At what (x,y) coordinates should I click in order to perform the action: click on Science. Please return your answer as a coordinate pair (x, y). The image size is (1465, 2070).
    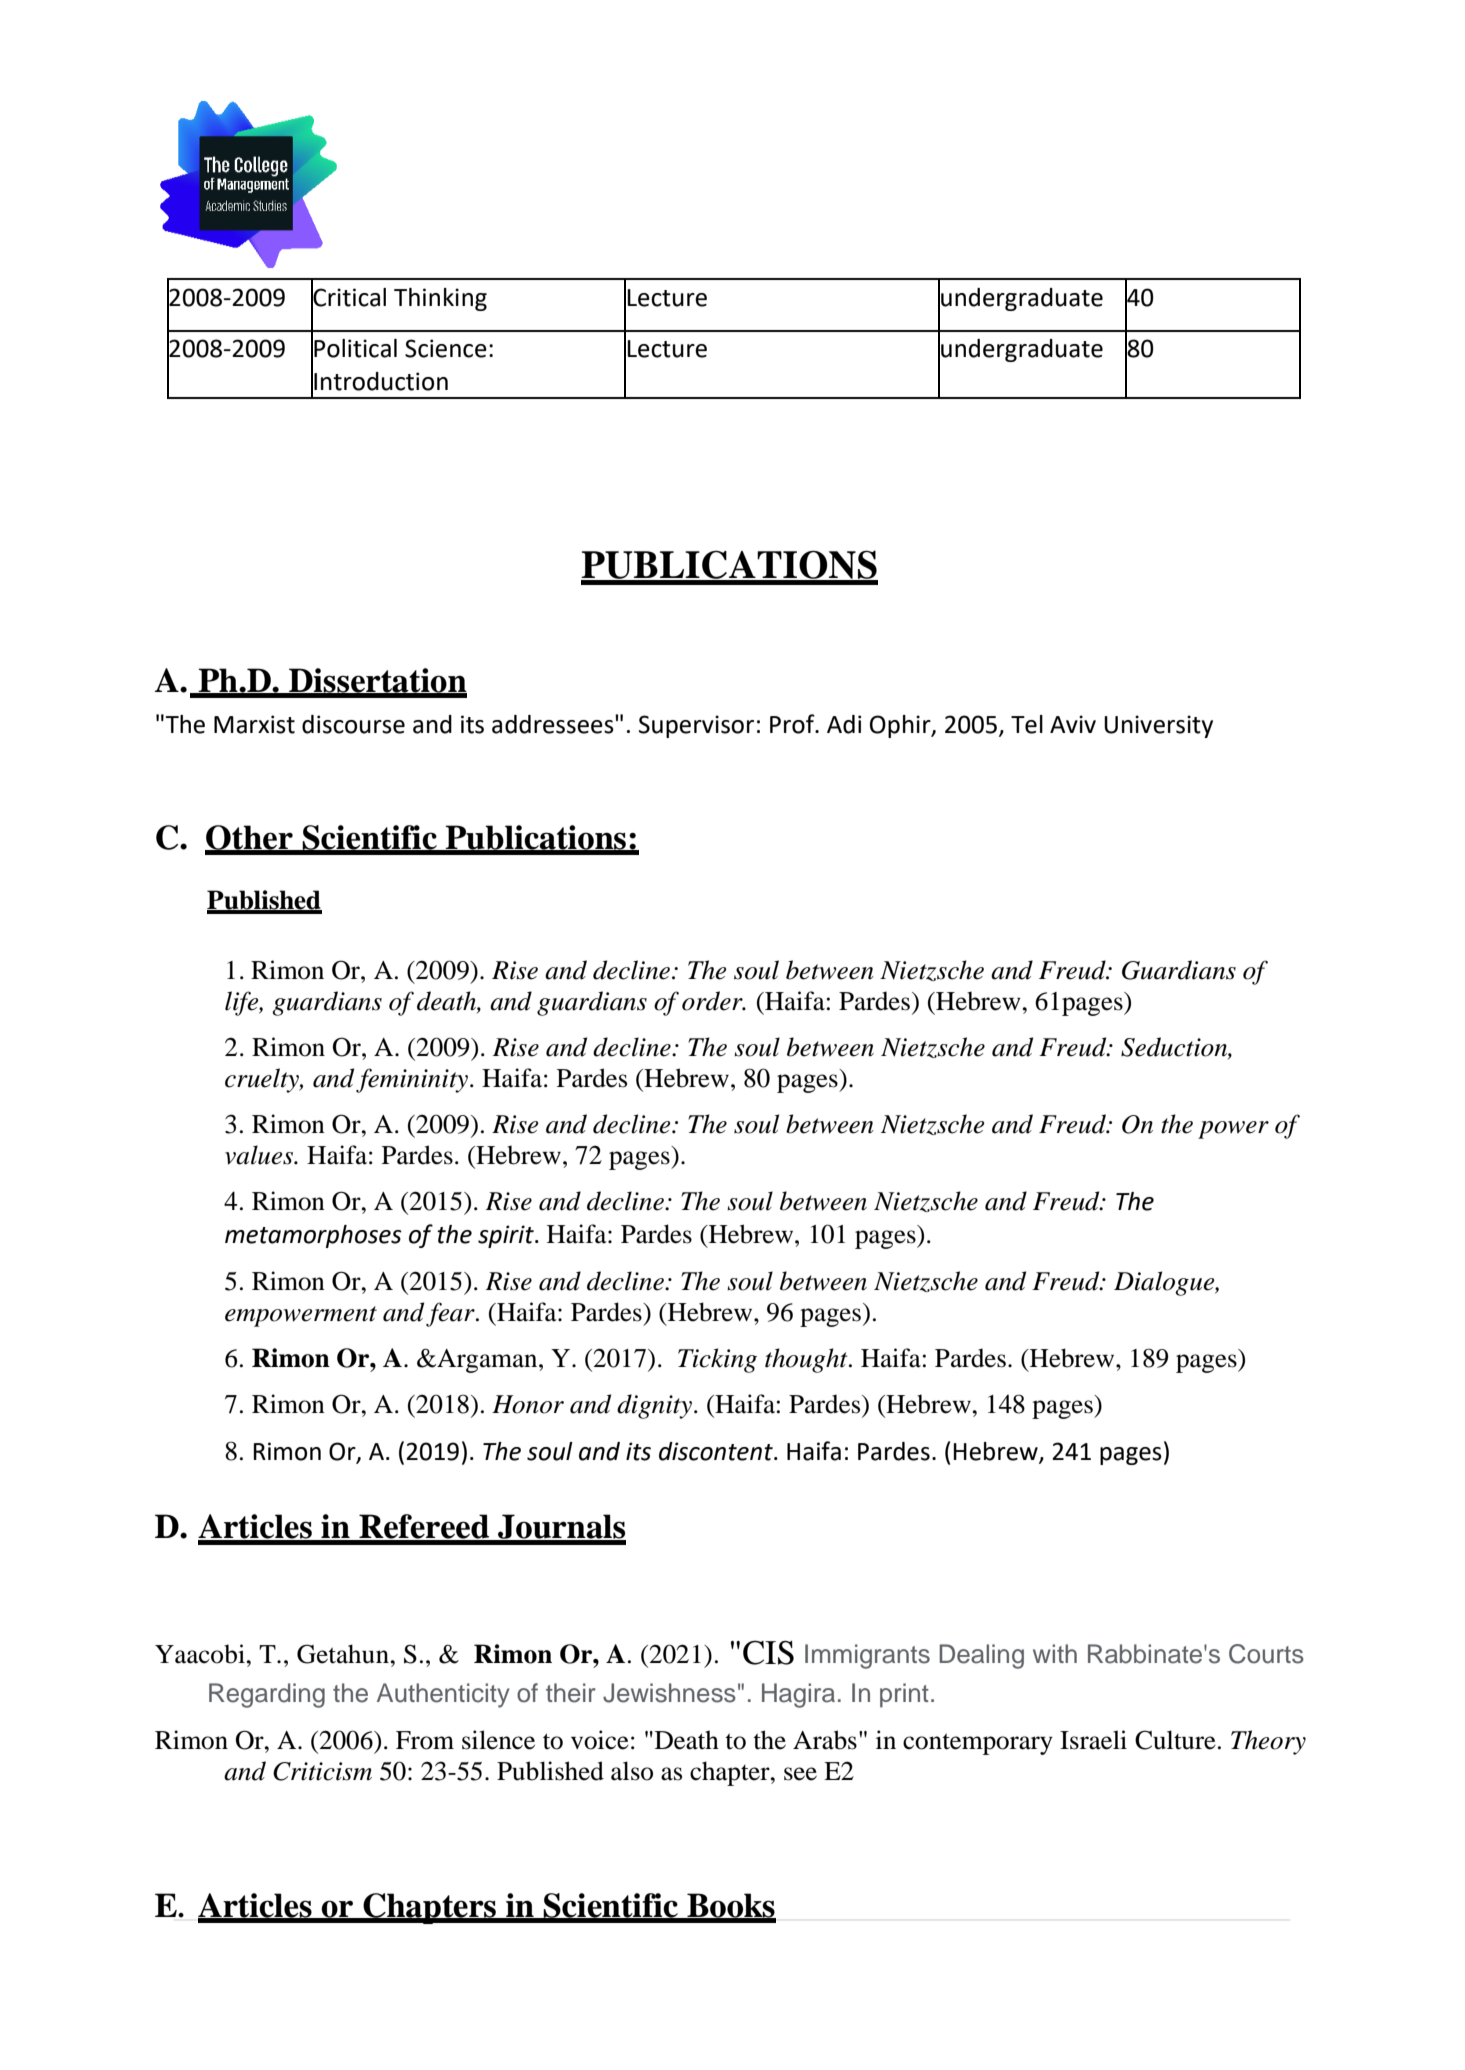
    Looking at the image, I should click on (446, 348).
